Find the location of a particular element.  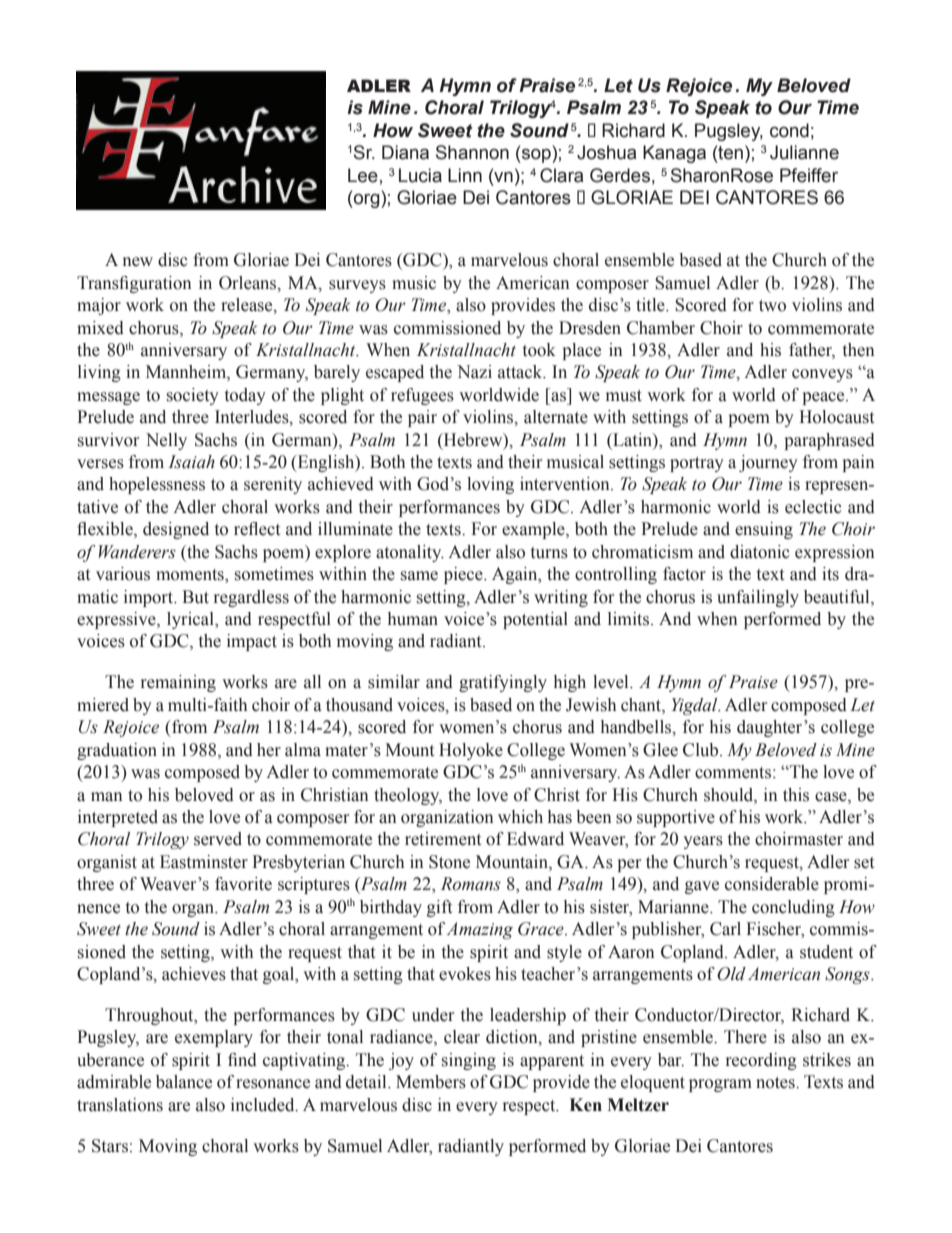

notes is located at coordinates (776, 1083).
